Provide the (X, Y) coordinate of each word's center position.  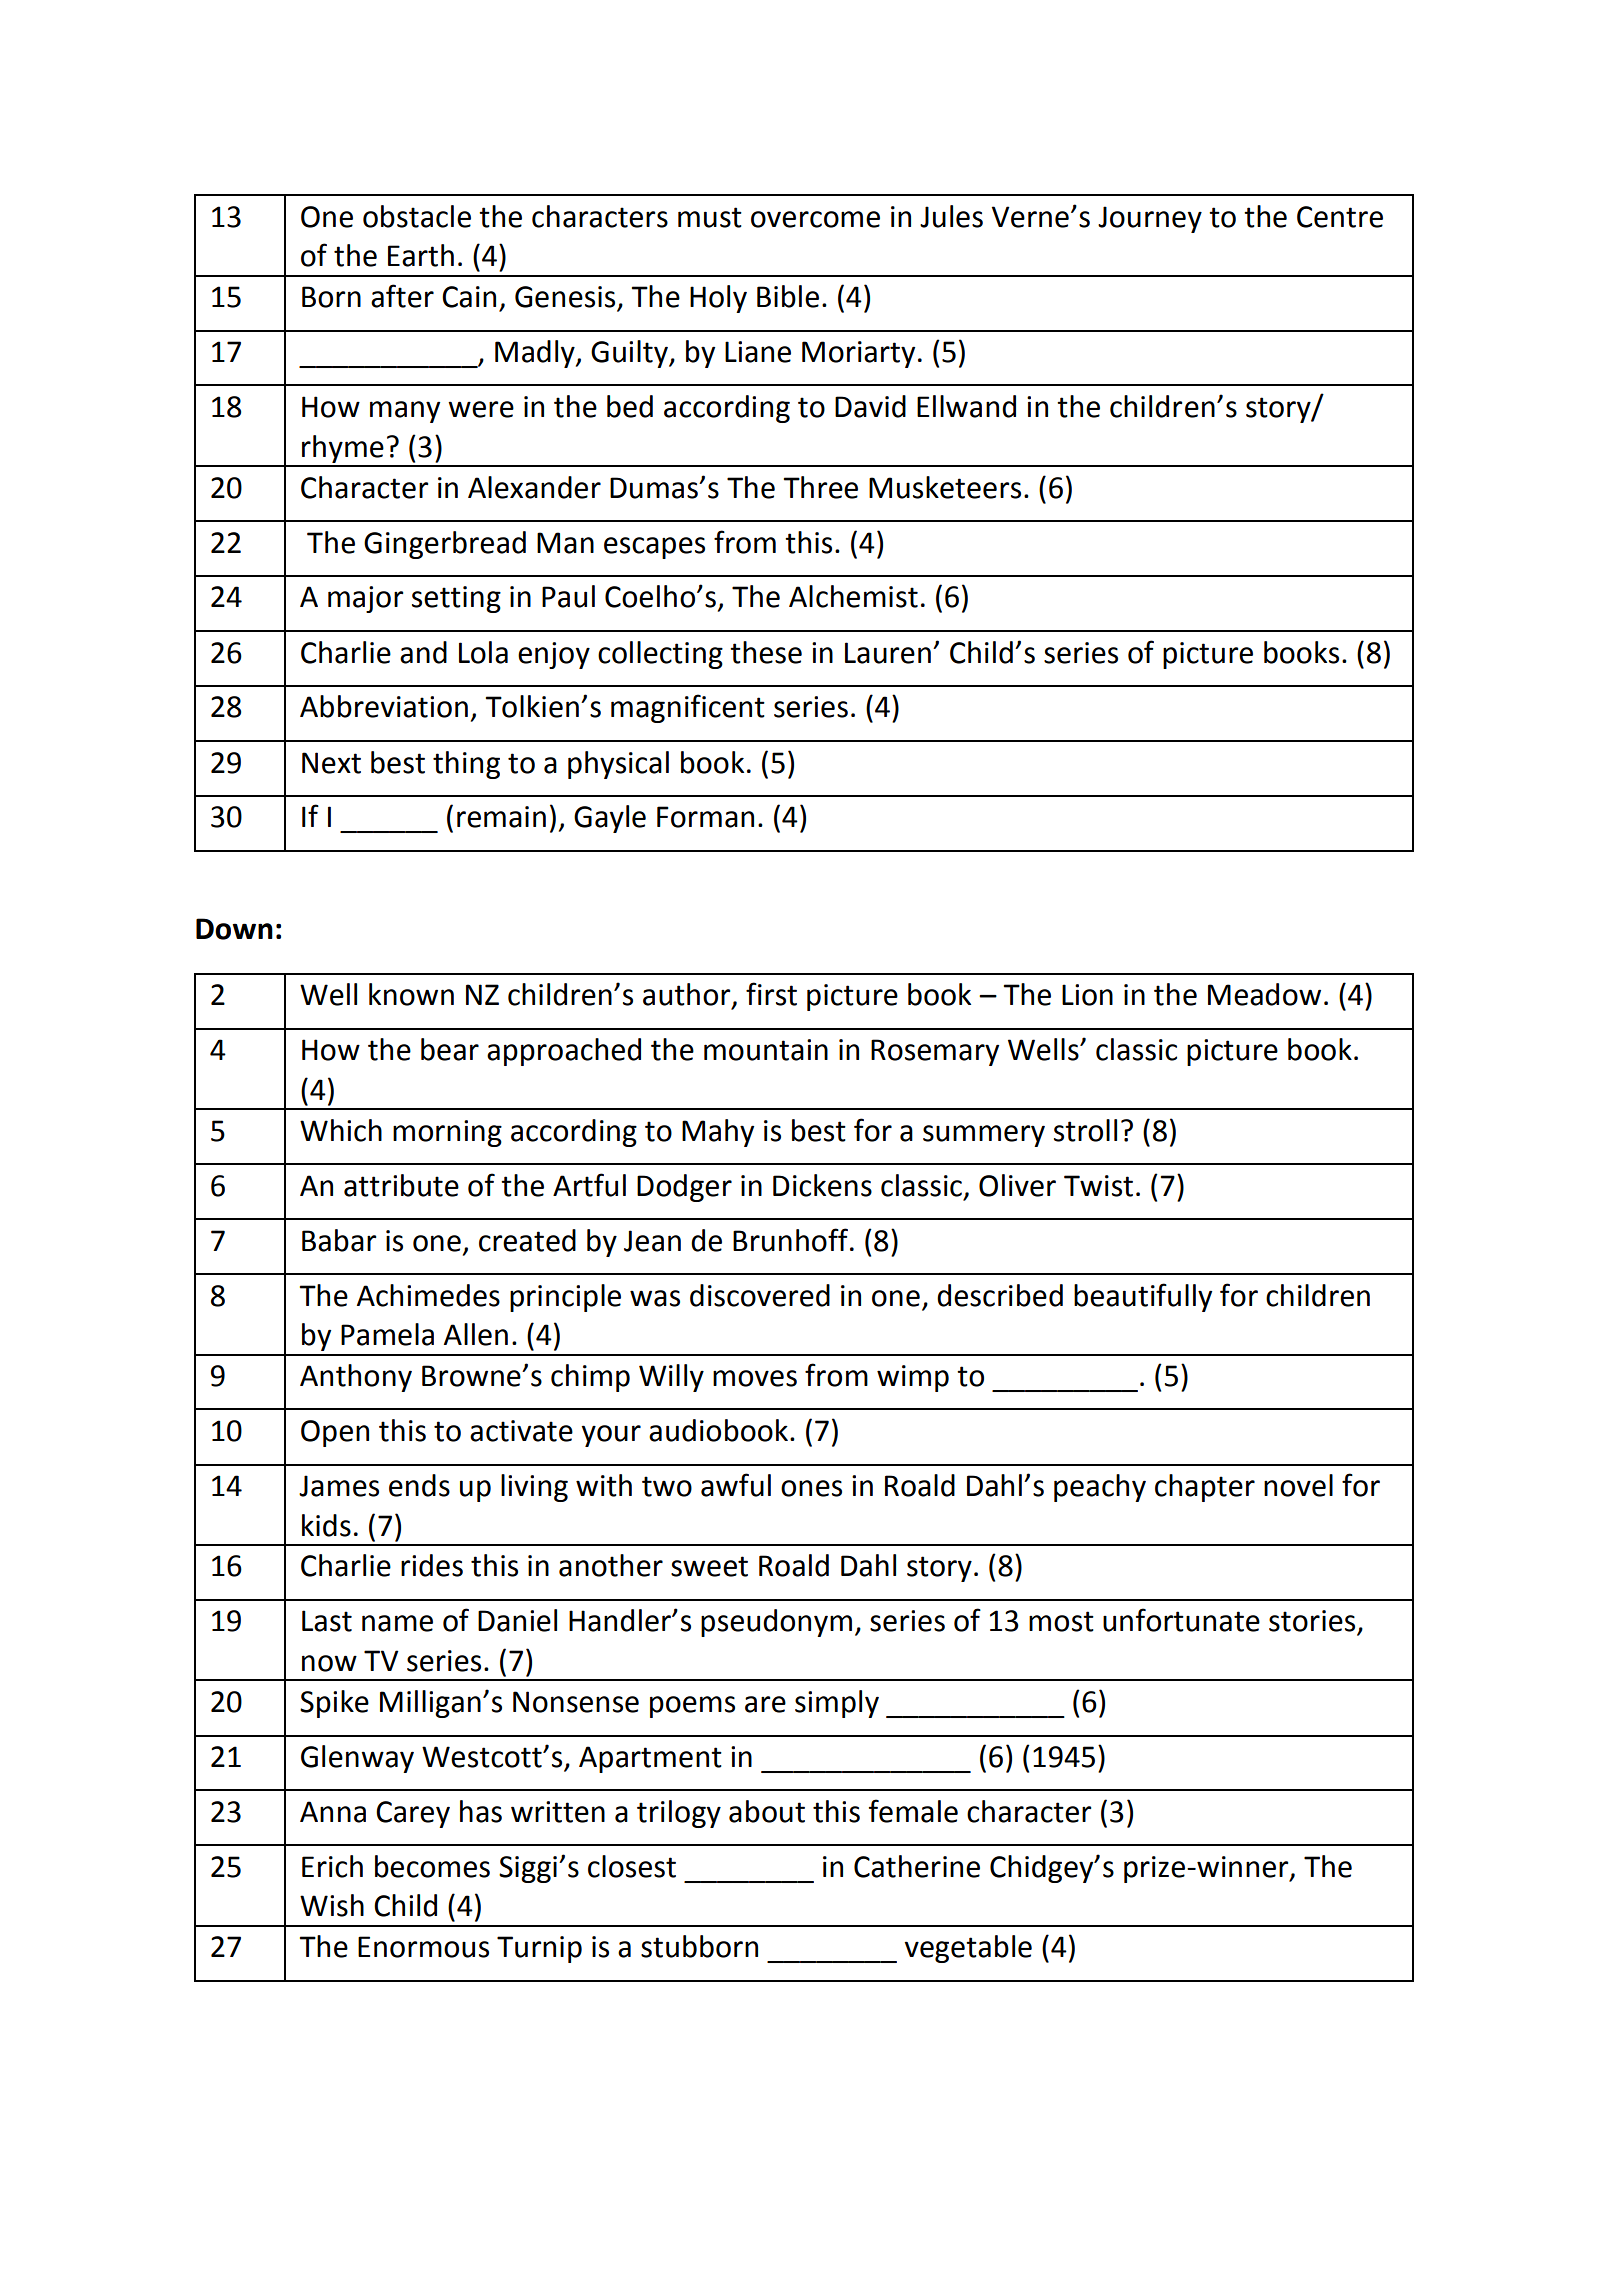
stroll (1085, 1130)
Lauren (888, 653)
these (766, 652)
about (767, 1811)
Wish (332, 1905)
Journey (1150, 219)
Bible (788, 296)
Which (341, 1130)
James (339, 1486)
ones (811, 1488)
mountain (766, 1050)
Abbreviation (384, 706)
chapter (1205, 1488)
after (402, 296)
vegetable (968, 1949)
